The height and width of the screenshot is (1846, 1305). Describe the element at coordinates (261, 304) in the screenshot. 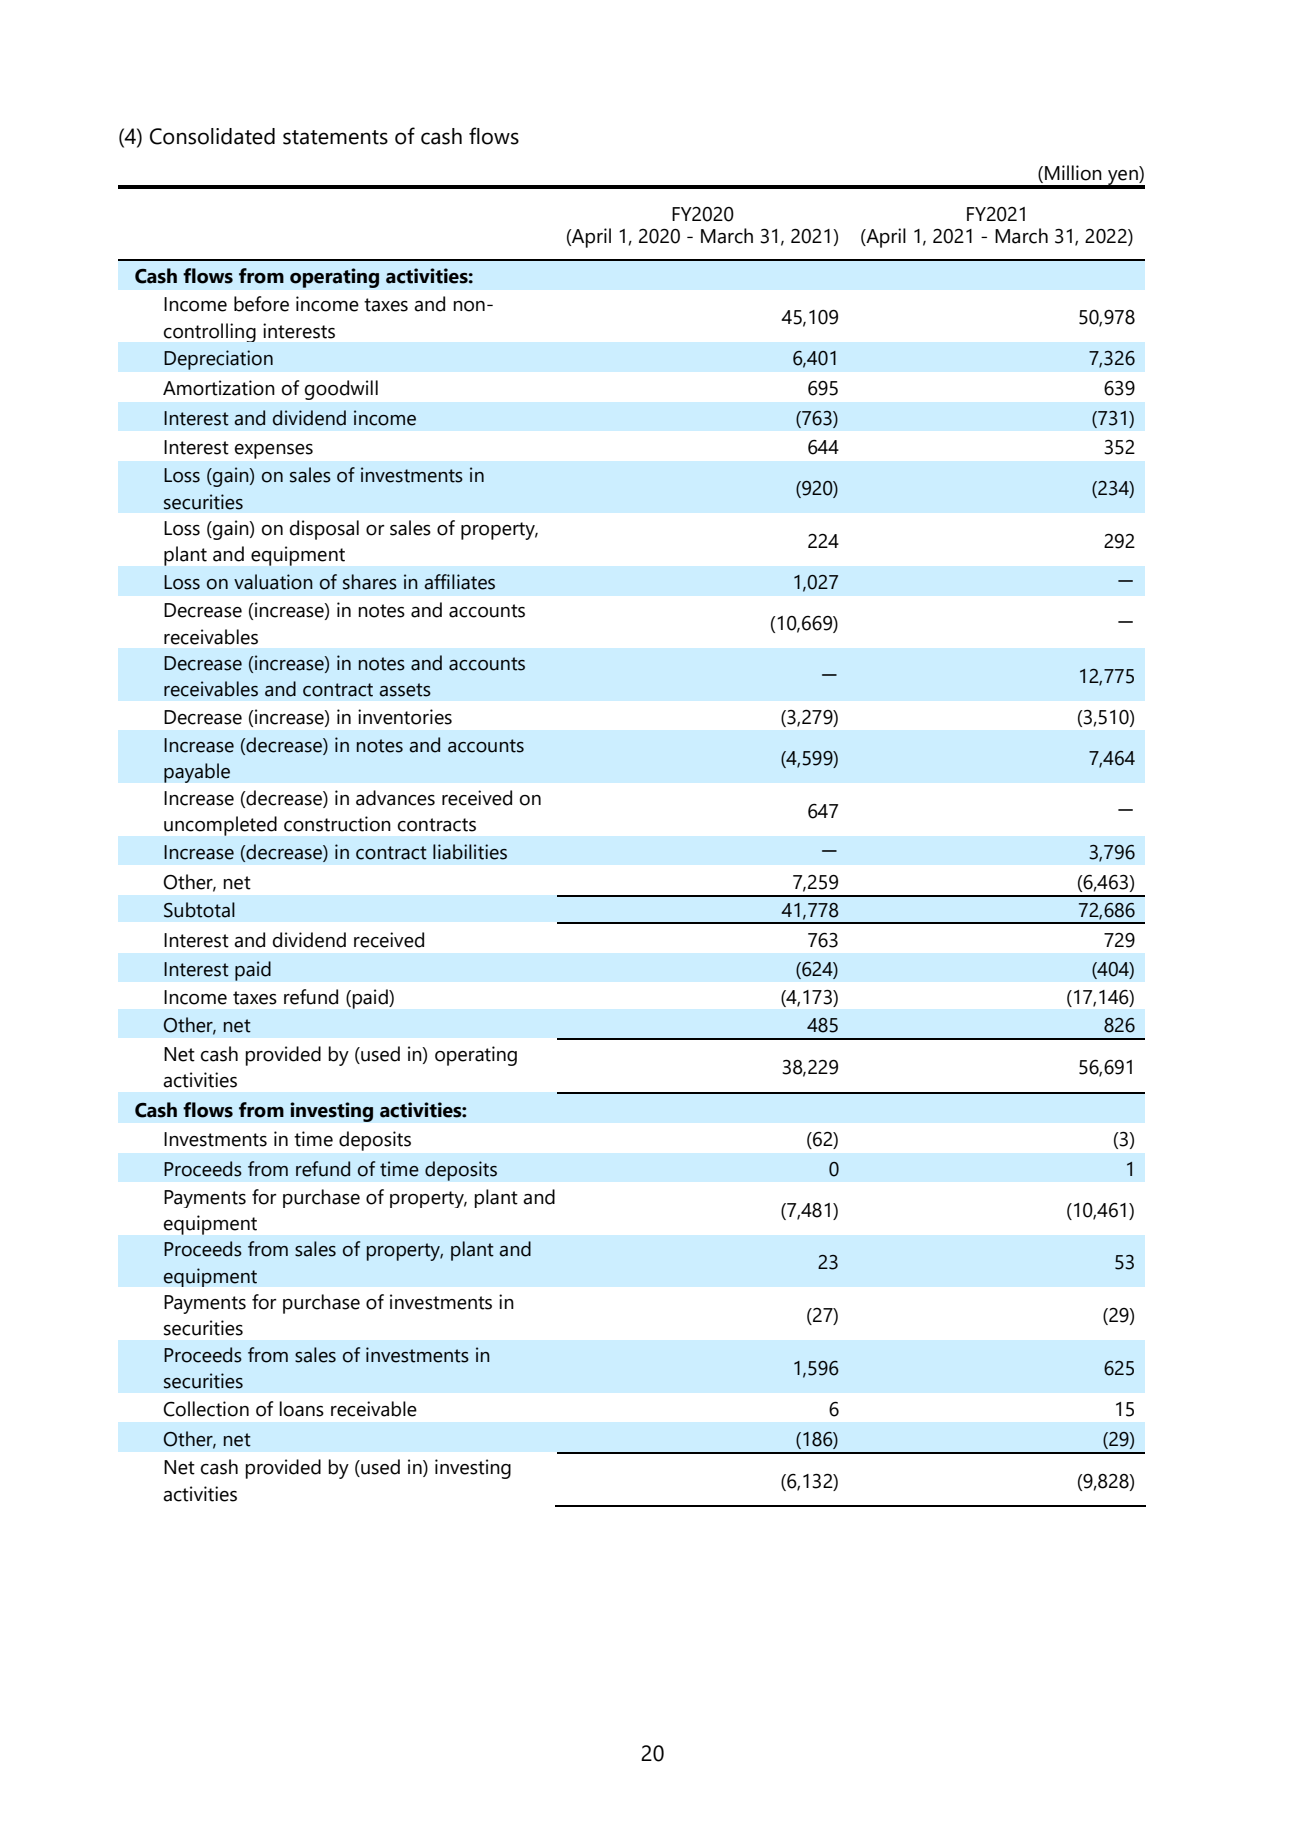

I see `before` at that location.
